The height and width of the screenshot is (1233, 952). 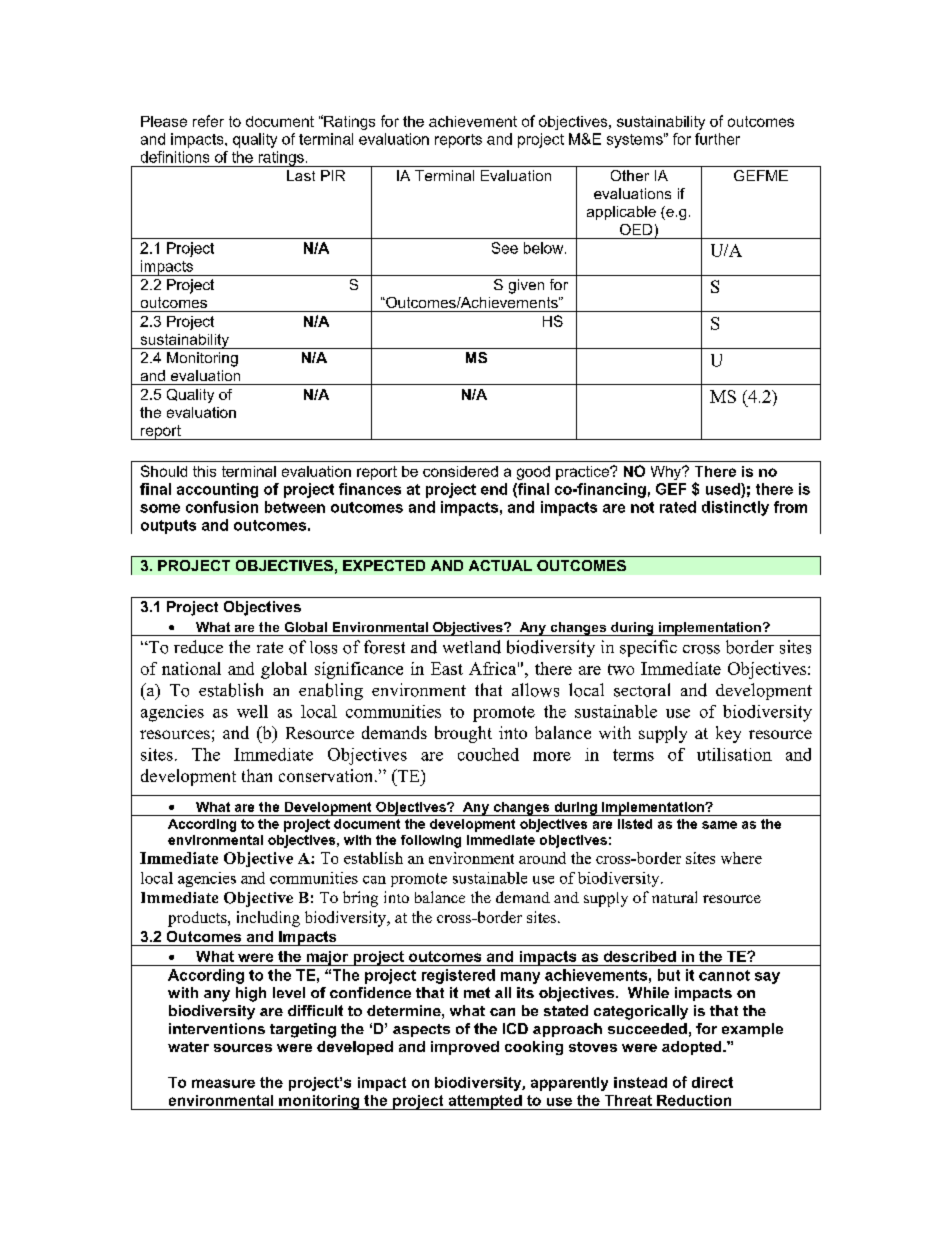 I want to click on this, so click(x=204, y=471).
